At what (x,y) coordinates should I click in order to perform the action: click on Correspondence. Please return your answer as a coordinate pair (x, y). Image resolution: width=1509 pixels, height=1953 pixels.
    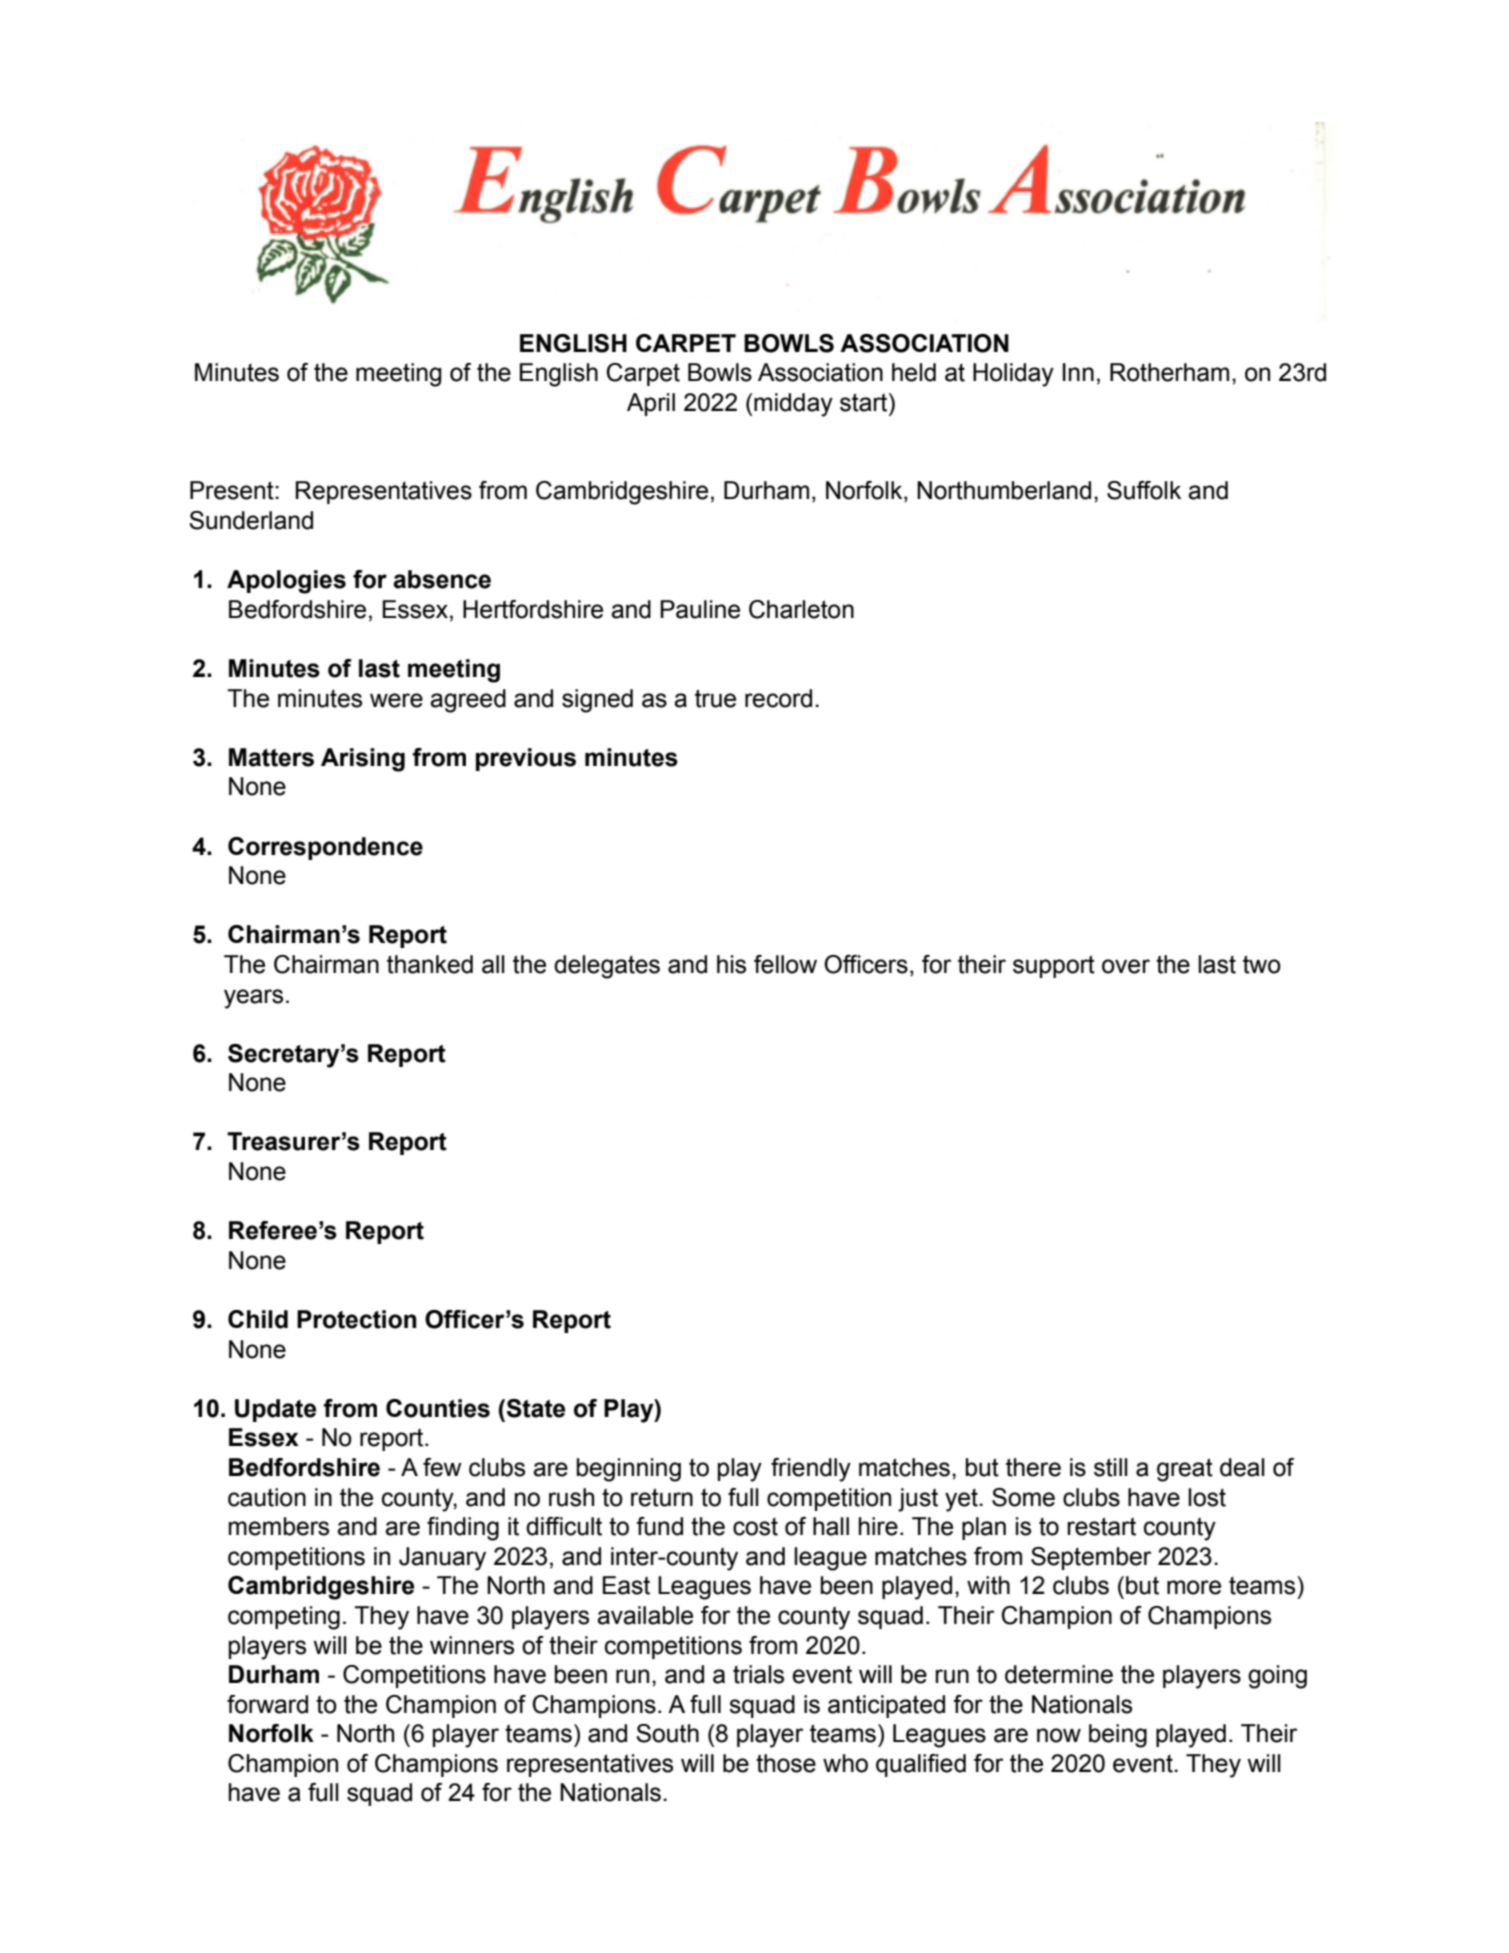
    Looking at the image, I should click on (325, 848).
